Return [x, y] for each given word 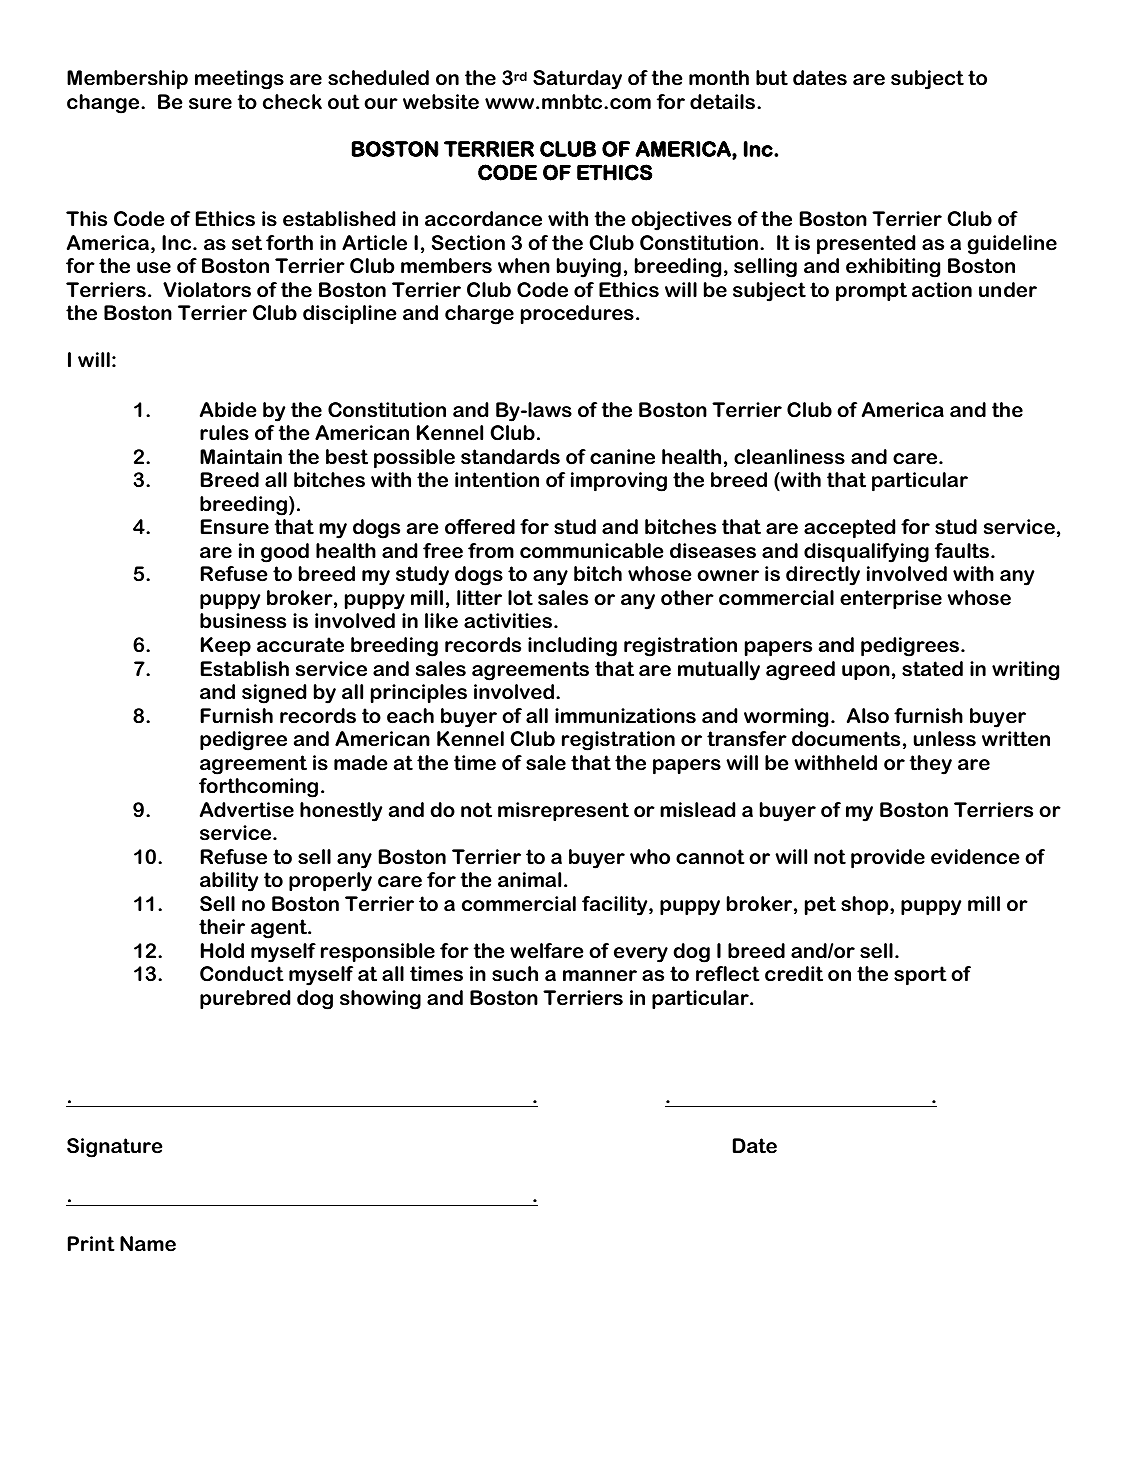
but [772, 78]
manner [600, 976]
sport [920, 976]
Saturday [577, 80]
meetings [239, 80]
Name [148, 1244]
